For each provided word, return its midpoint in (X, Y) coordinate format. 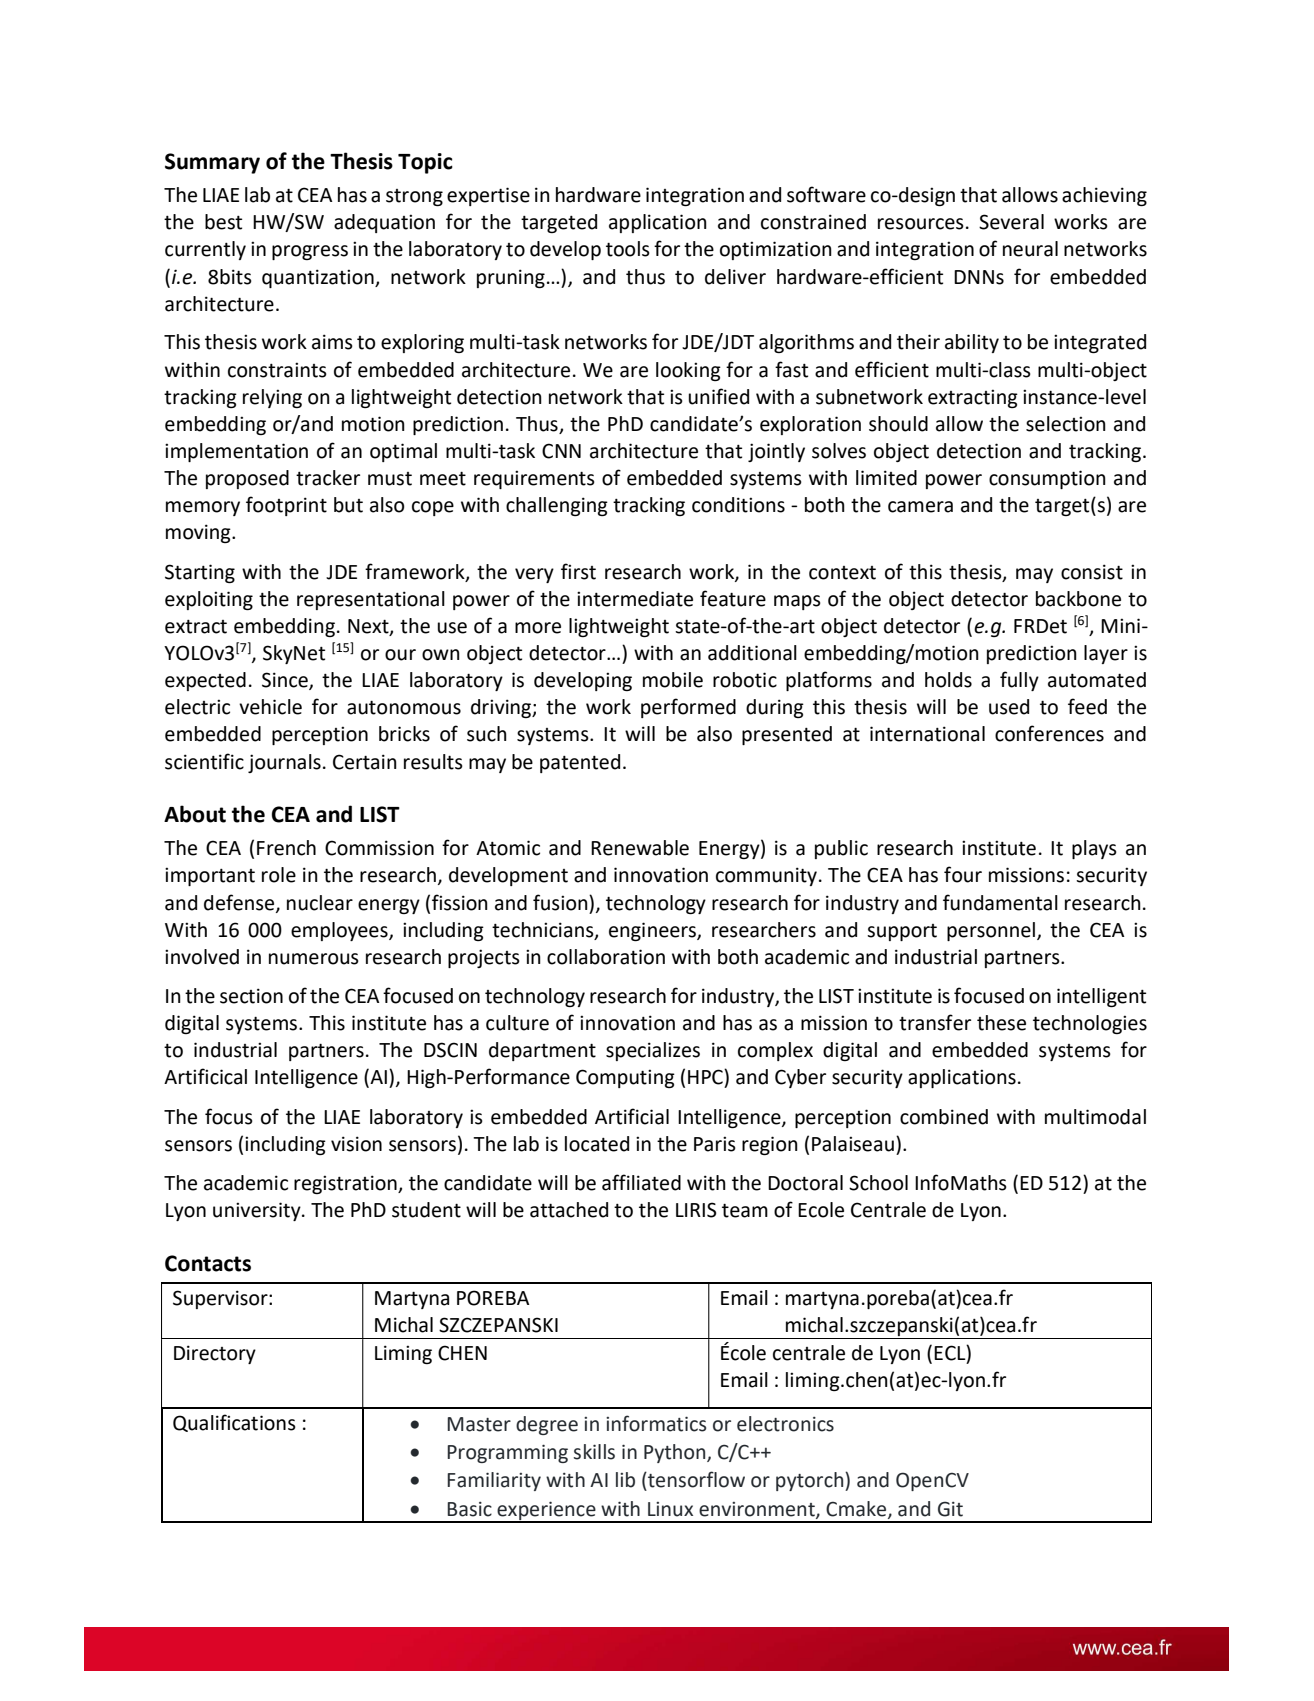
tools (628, 249)
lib (625, 1480)
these (1001, 1023)
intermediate (635, 599)
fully (1019, 681)
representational (371, 600)
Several (1011, 222)
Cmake (857, 1509)
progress (310, 252)
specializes (653, 1051)
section (251, 996)
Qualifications (234, 1423)
